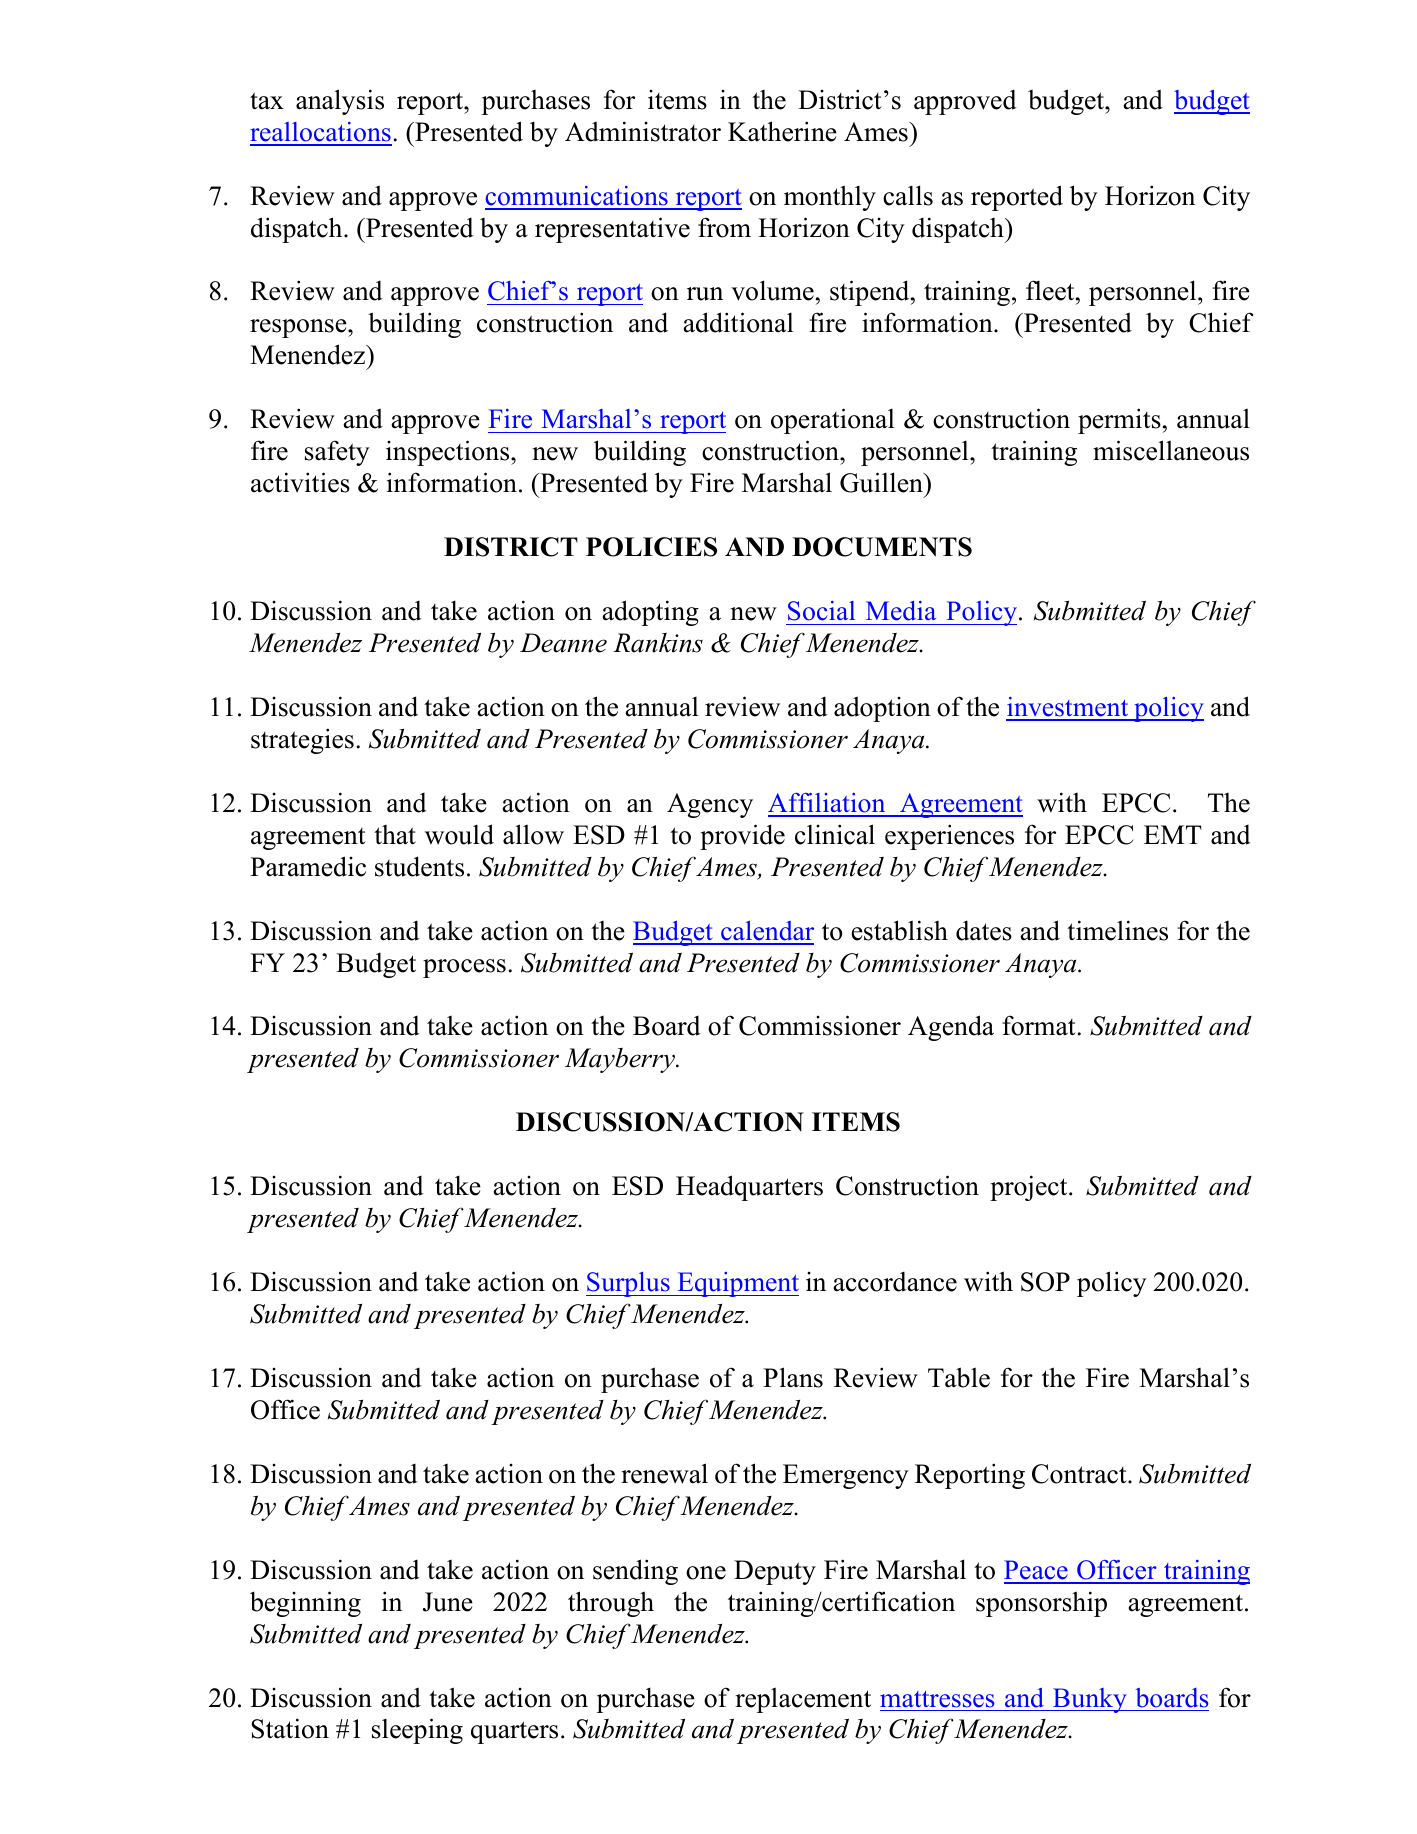  What do you see at coordinates (1030, 1188) in the page?
I see `project` at bounding box center [1030, 1188].
